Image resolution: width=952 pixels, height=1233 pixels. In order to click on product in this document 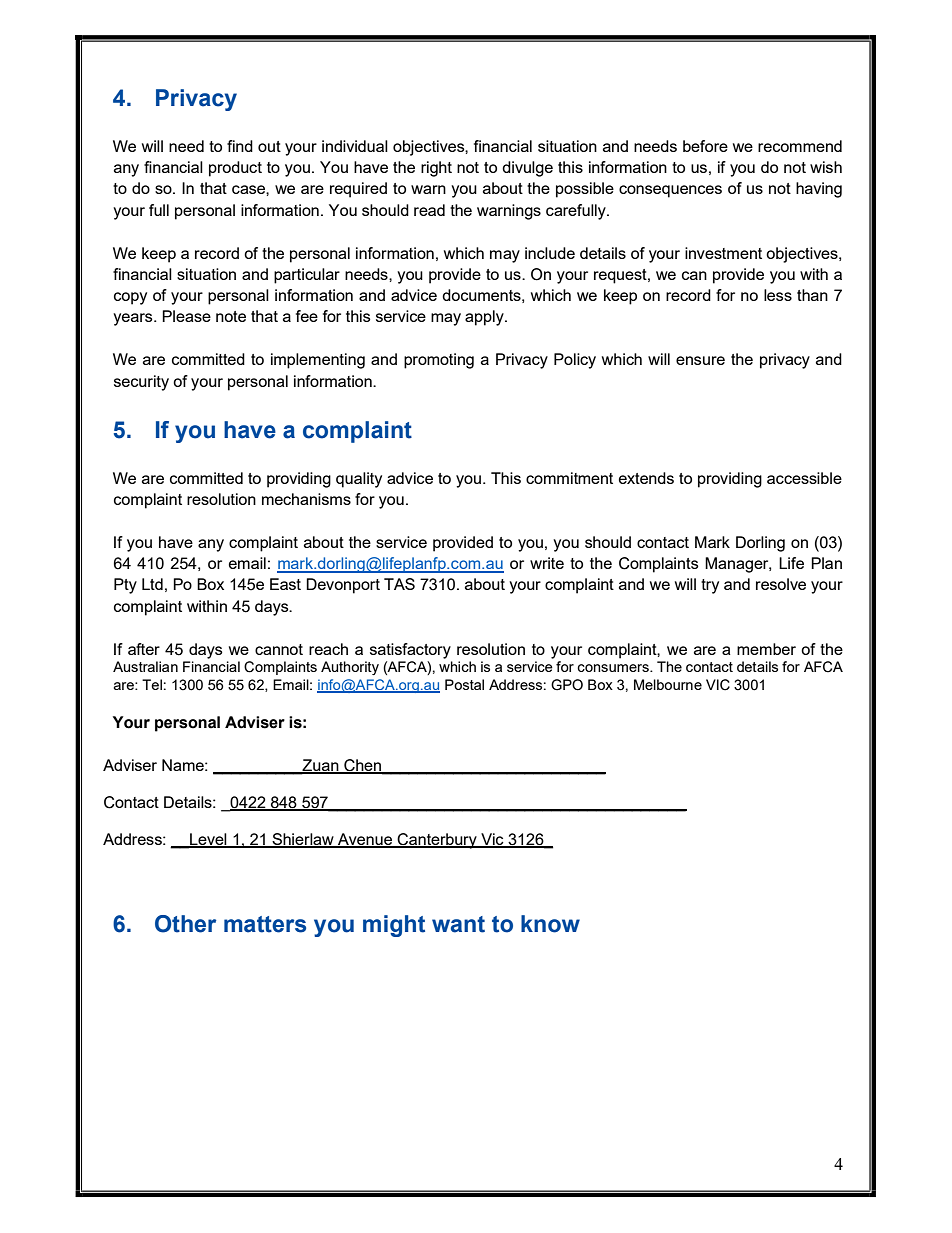, I will do `click(235, 169)`.
